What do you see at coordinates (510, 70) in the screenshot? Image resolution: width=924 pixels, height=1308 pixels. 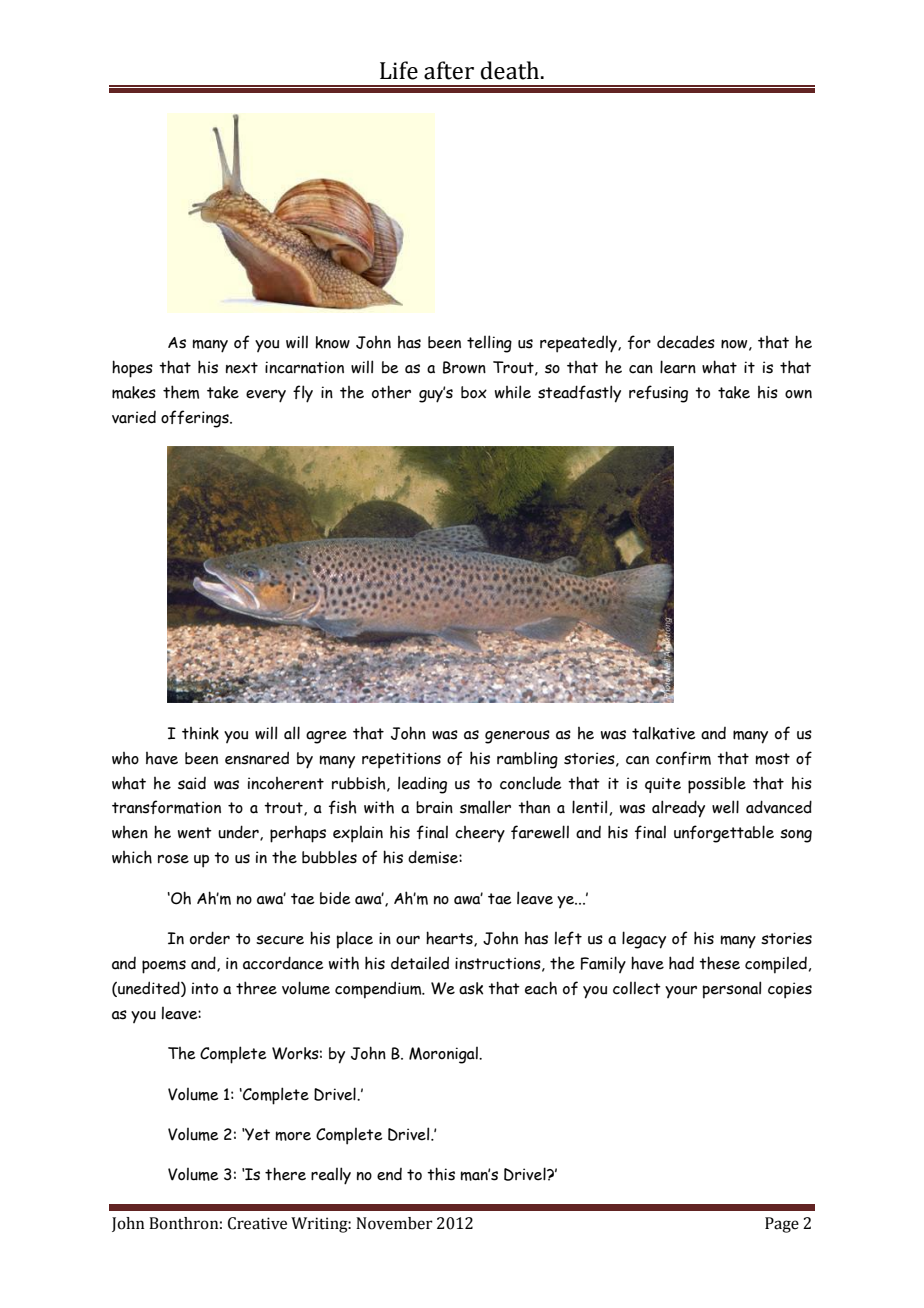 I see `death` at bounding box center [510, 70].
